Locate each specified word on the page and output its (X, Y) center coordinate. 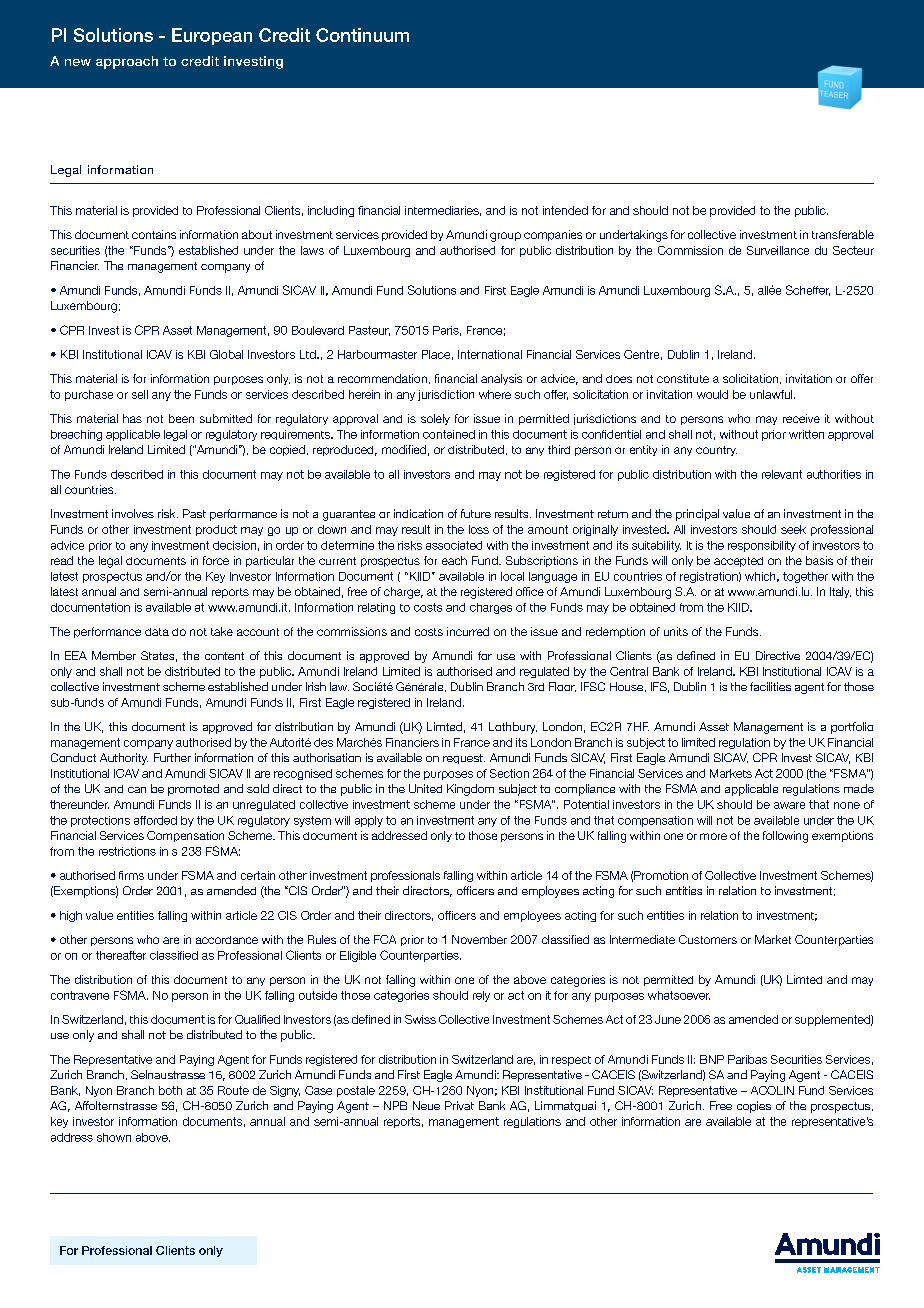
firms (131, 875)
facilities (770, 686)
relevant (782, 474)
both (170, 1090)
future (476, 513)
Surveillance (778, 250)
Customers (708, 939)
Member (114, 655)
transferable (843, 234)
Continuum (362, 35)
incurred (468, 631)
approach (127, 62)
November (479, 939)
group (505, 237)
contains (154, 234)
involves (133, 513)
